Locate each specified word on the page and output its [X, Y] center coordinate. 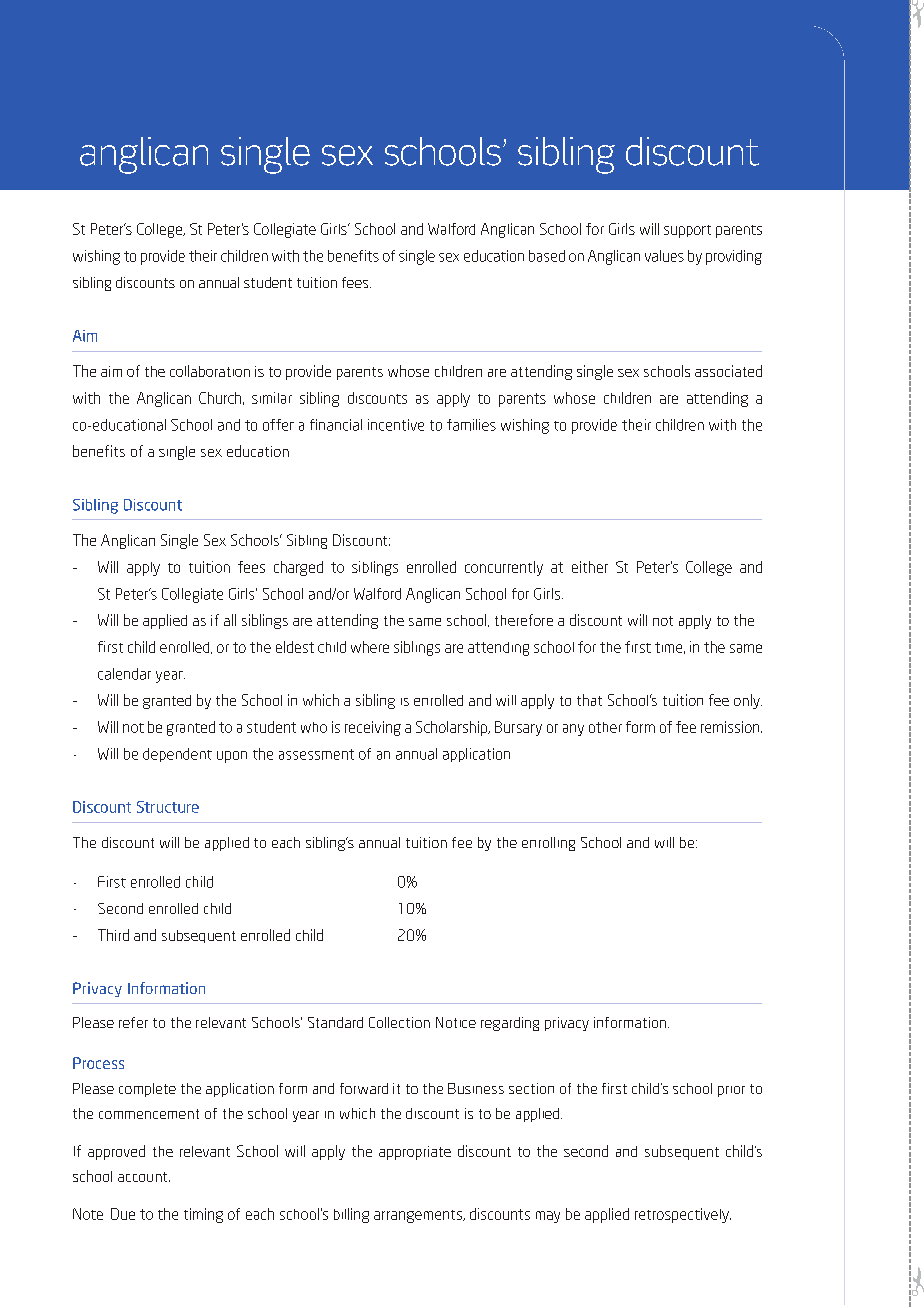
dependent [177, 755]
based [547, 256]
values [664, 256]
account [144, 1177]
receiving [373, 728]
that [589, 700]
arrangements [419, 1216]
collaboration [210, 371]
